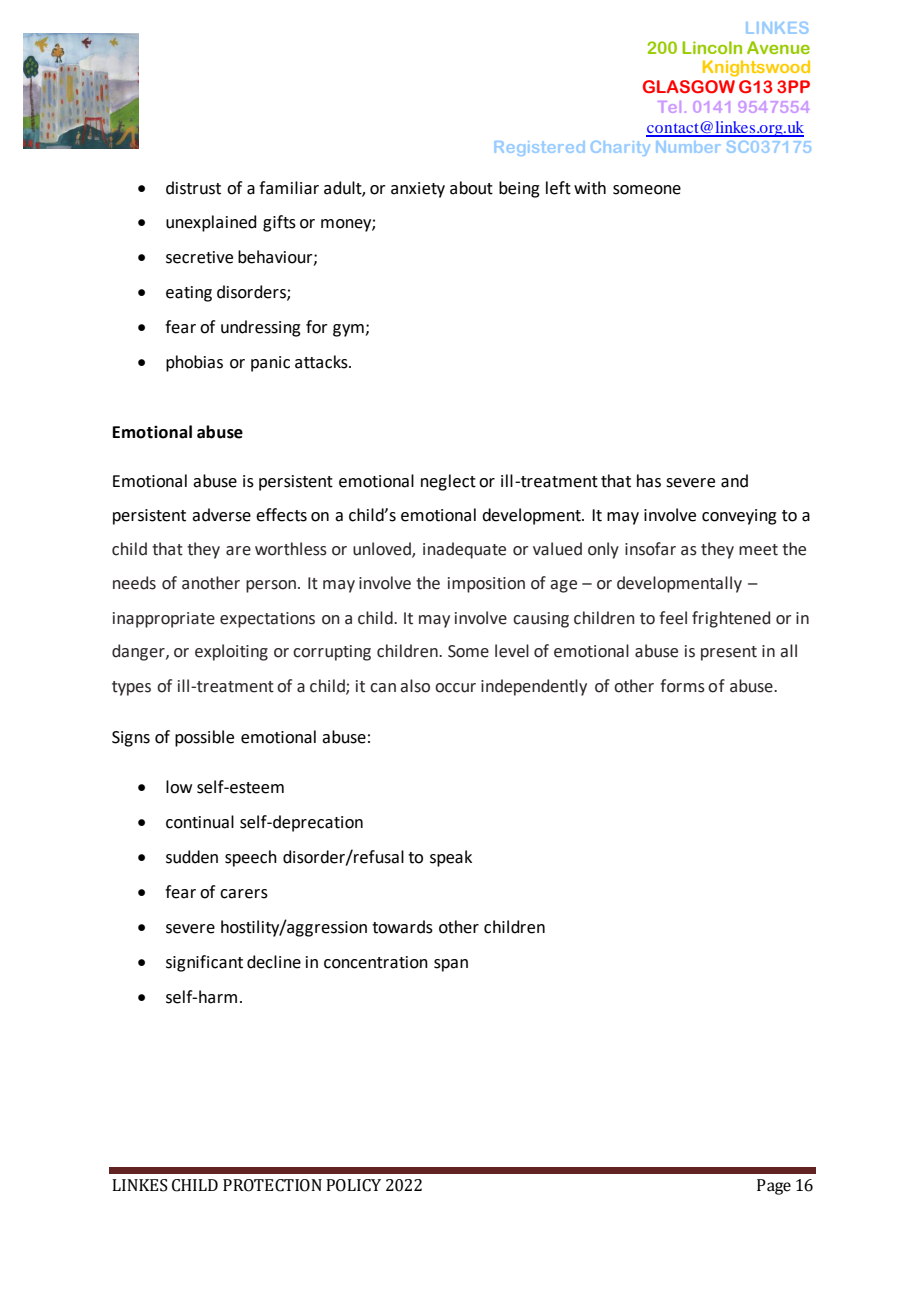 This page has width=924, height=1308. What do you see at coordinates (353, 1185) in the page?
I see `POLICY` at bounding box center [353, 1185].
